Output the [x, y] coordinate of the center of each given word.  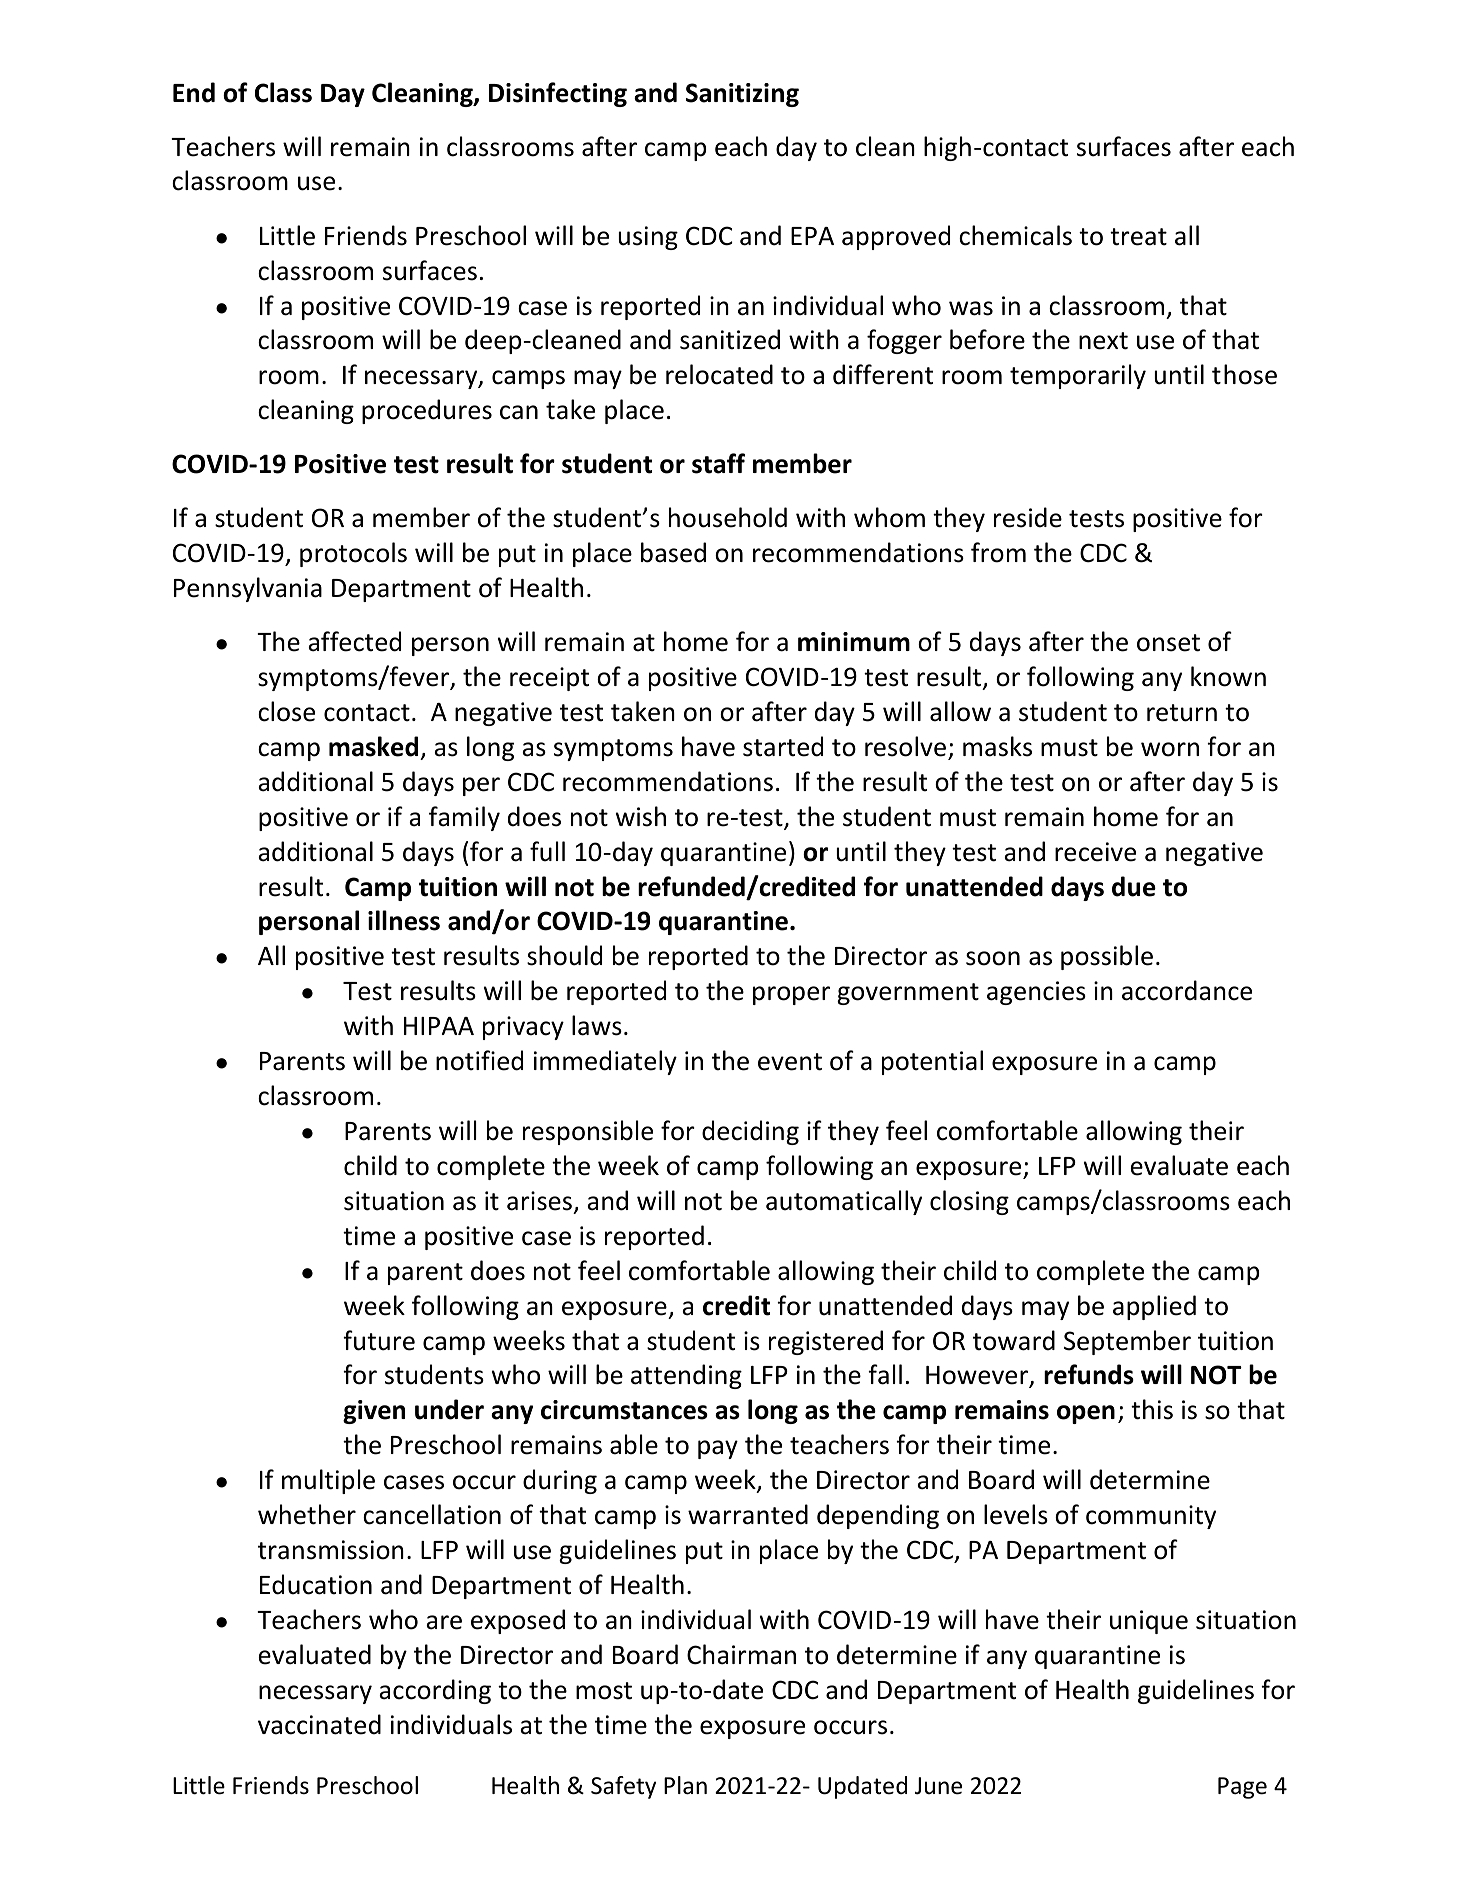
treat [1138, 237]
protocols [353, 554]
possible [1107, 957]
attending [686, 1376]
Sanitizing [742, 95]
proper [791, 995]
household [728, 517]
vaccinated [319, 1724]
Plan [685, 1785]
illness [404, 920]
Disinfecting [558, 94]
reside [1028, 517]
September [1127, 1342]
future [379, 1340]
